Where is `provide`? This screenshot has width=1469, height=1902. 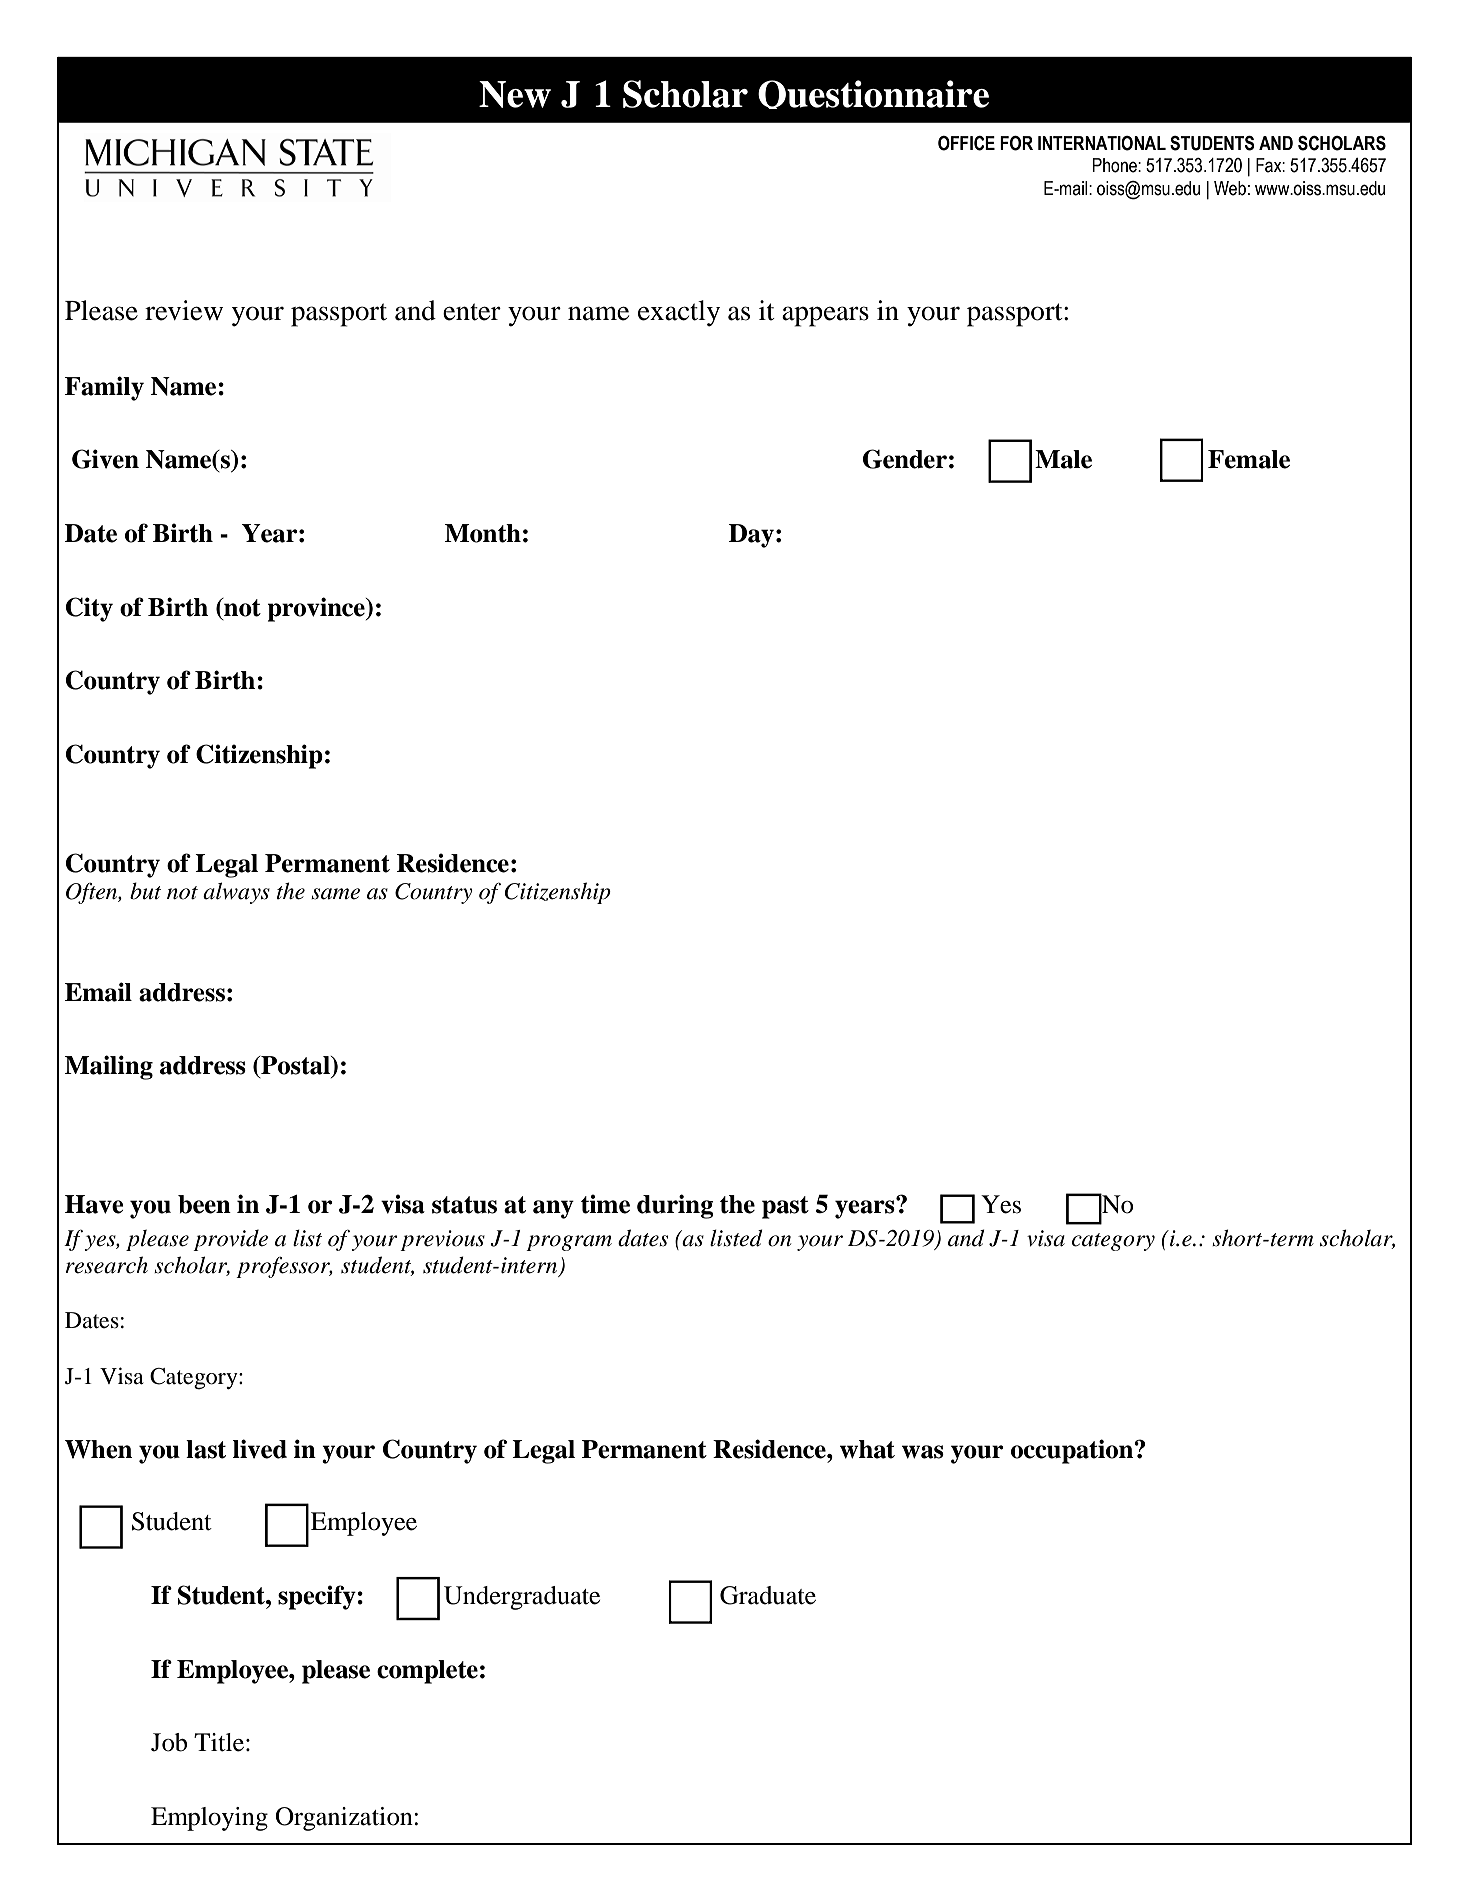
provide is located at coordinates (230, 1240).
